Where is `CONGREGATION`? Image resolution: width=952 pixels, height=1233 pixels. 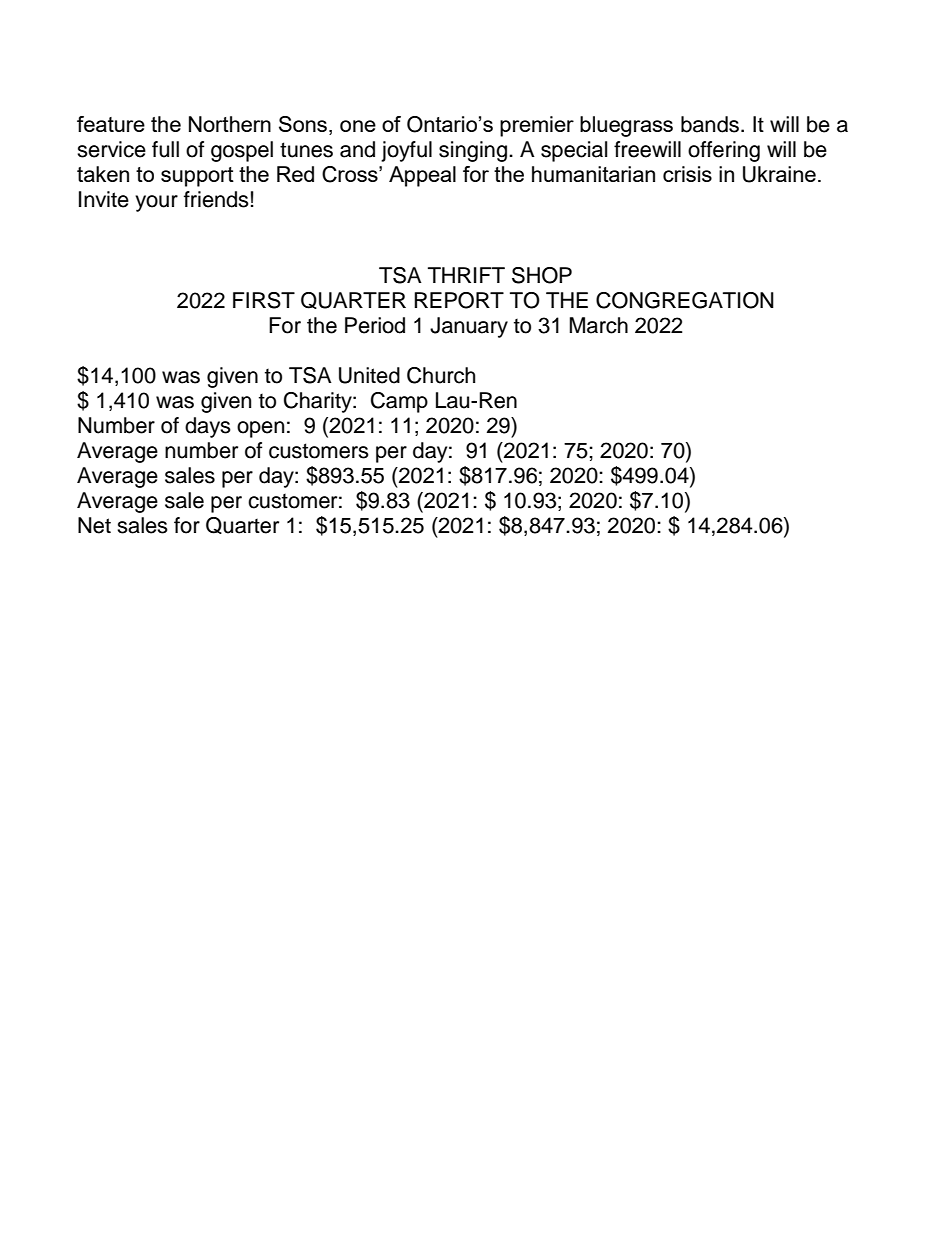
CONGREGATION is located at coordinates (685, 300).
